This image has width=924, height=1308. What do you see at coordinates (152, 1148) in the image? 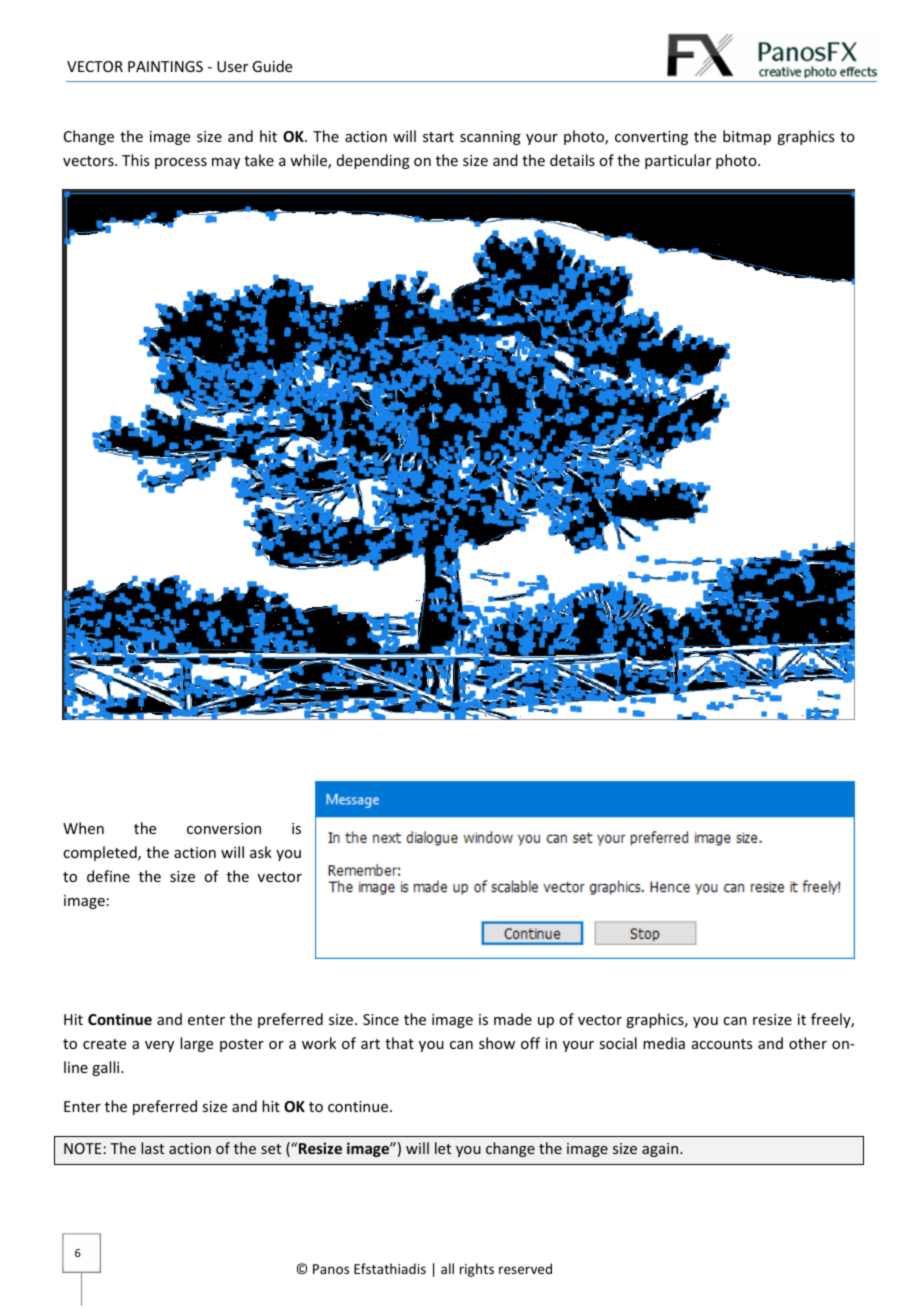
I see `last` at bounding box center [152, 1148].
